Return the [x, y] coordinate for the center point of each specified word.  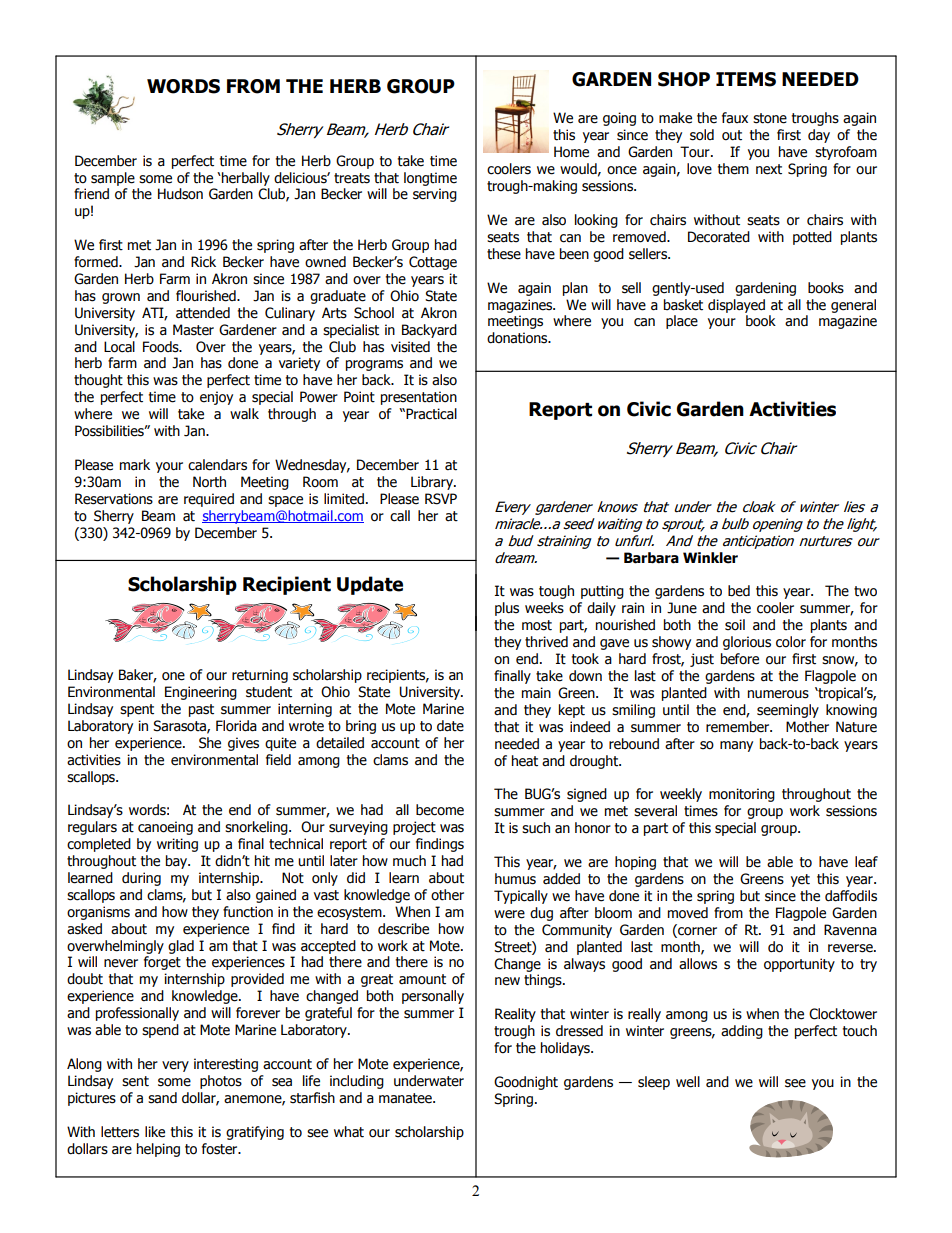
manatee [406, 1098]
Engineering [201, 693]
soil [735, 625]
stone [770, 118]
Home [571, 152]
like [155, 1132]
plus [507, 609]
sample [113, 179]
